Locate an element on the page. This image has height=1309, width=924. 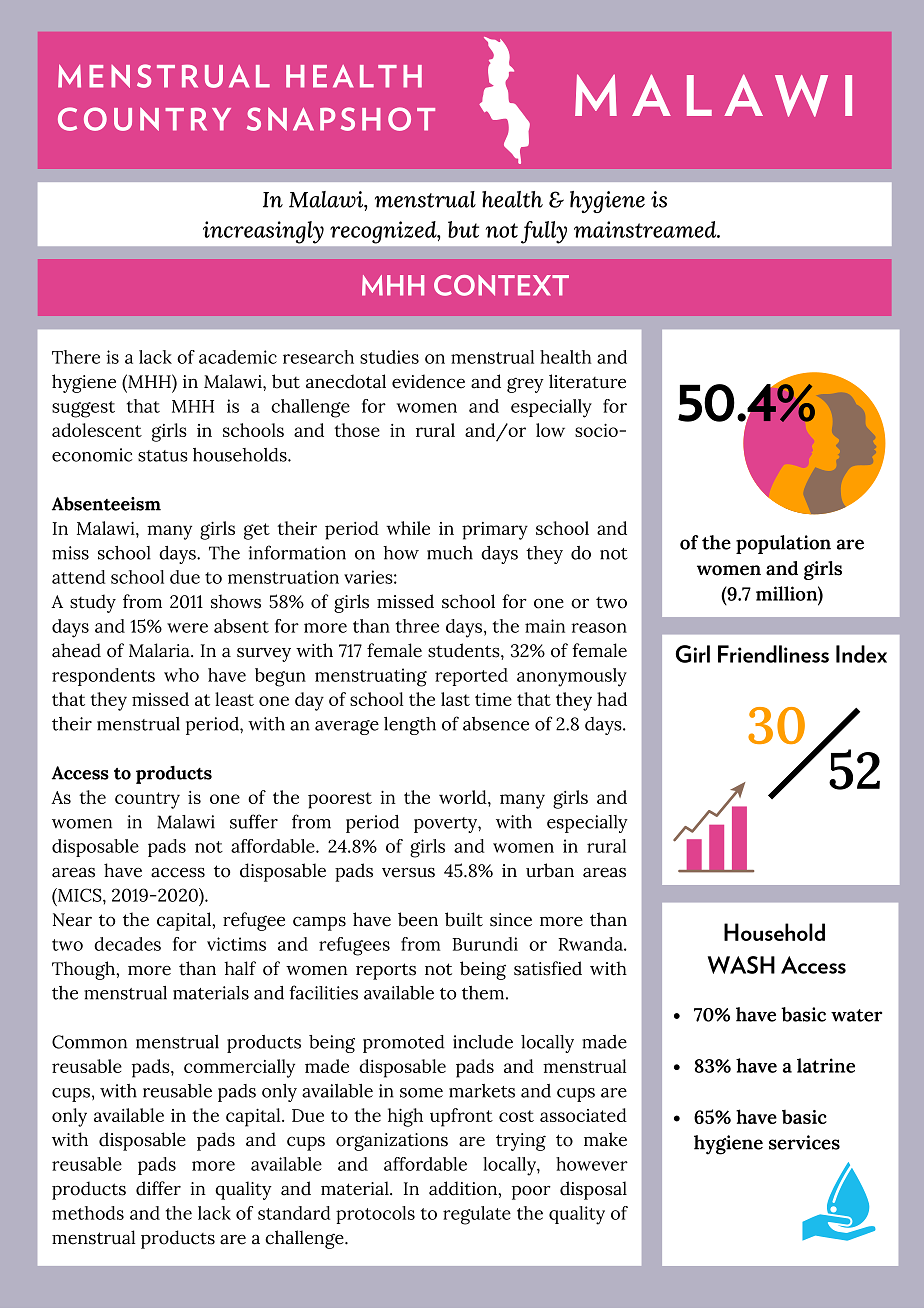
who is located at coordinates (181, 675).
